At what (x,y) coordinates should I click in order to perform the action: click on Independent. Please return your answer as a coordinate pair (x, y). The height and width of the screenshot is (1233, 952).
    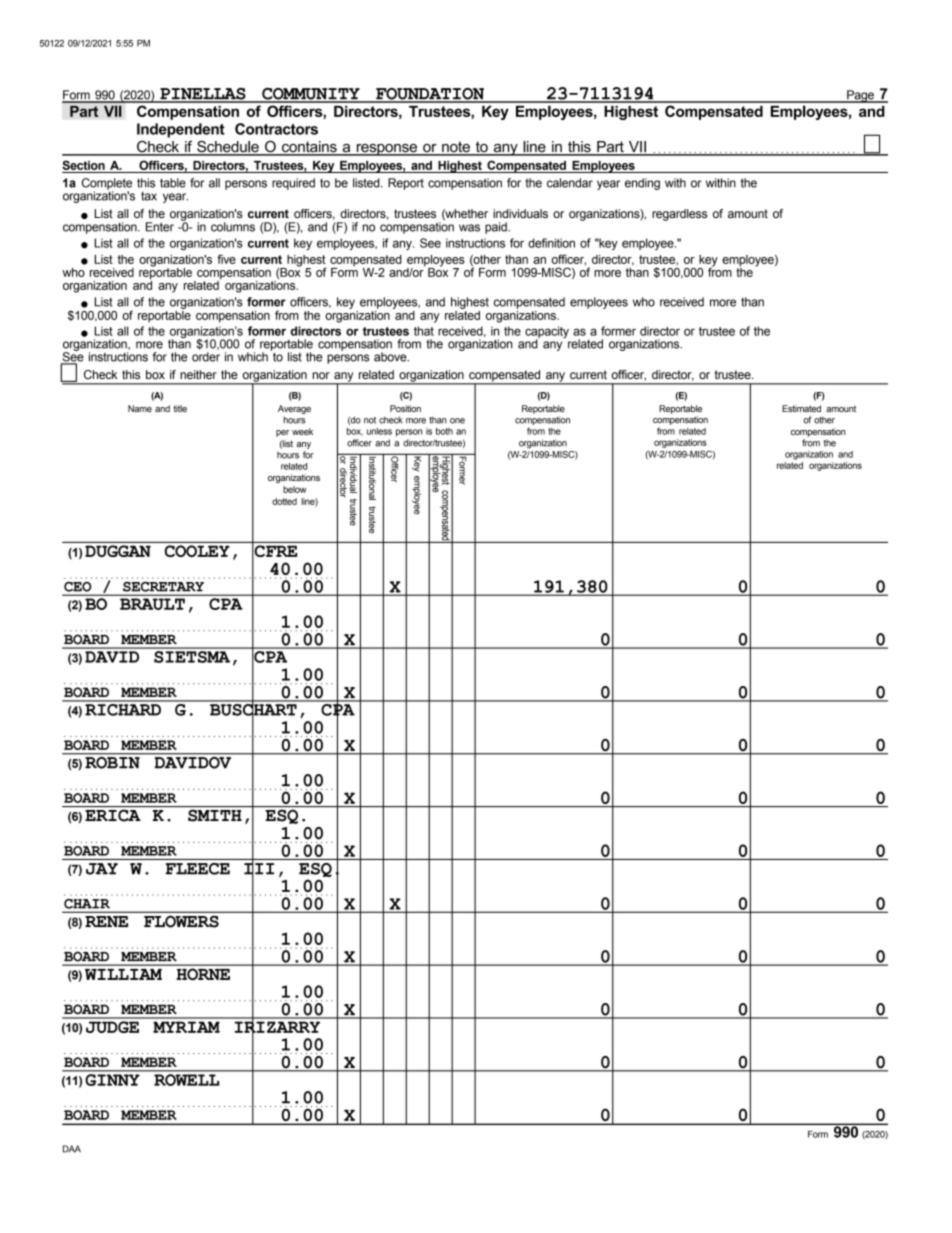
    Looking at the image, I should click on (181, 130).
